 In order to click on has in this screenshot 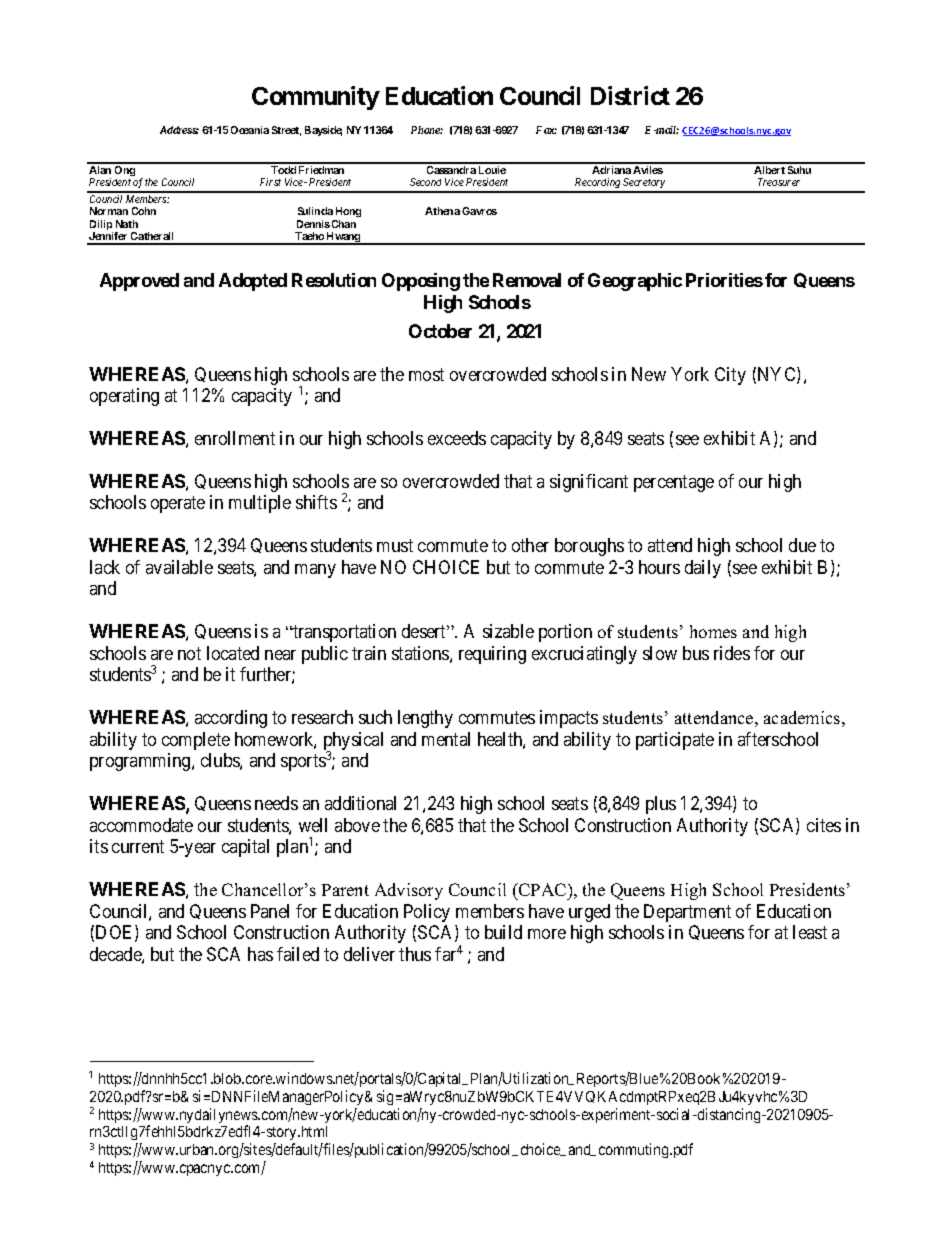, I will do `click(260, 954)`.
